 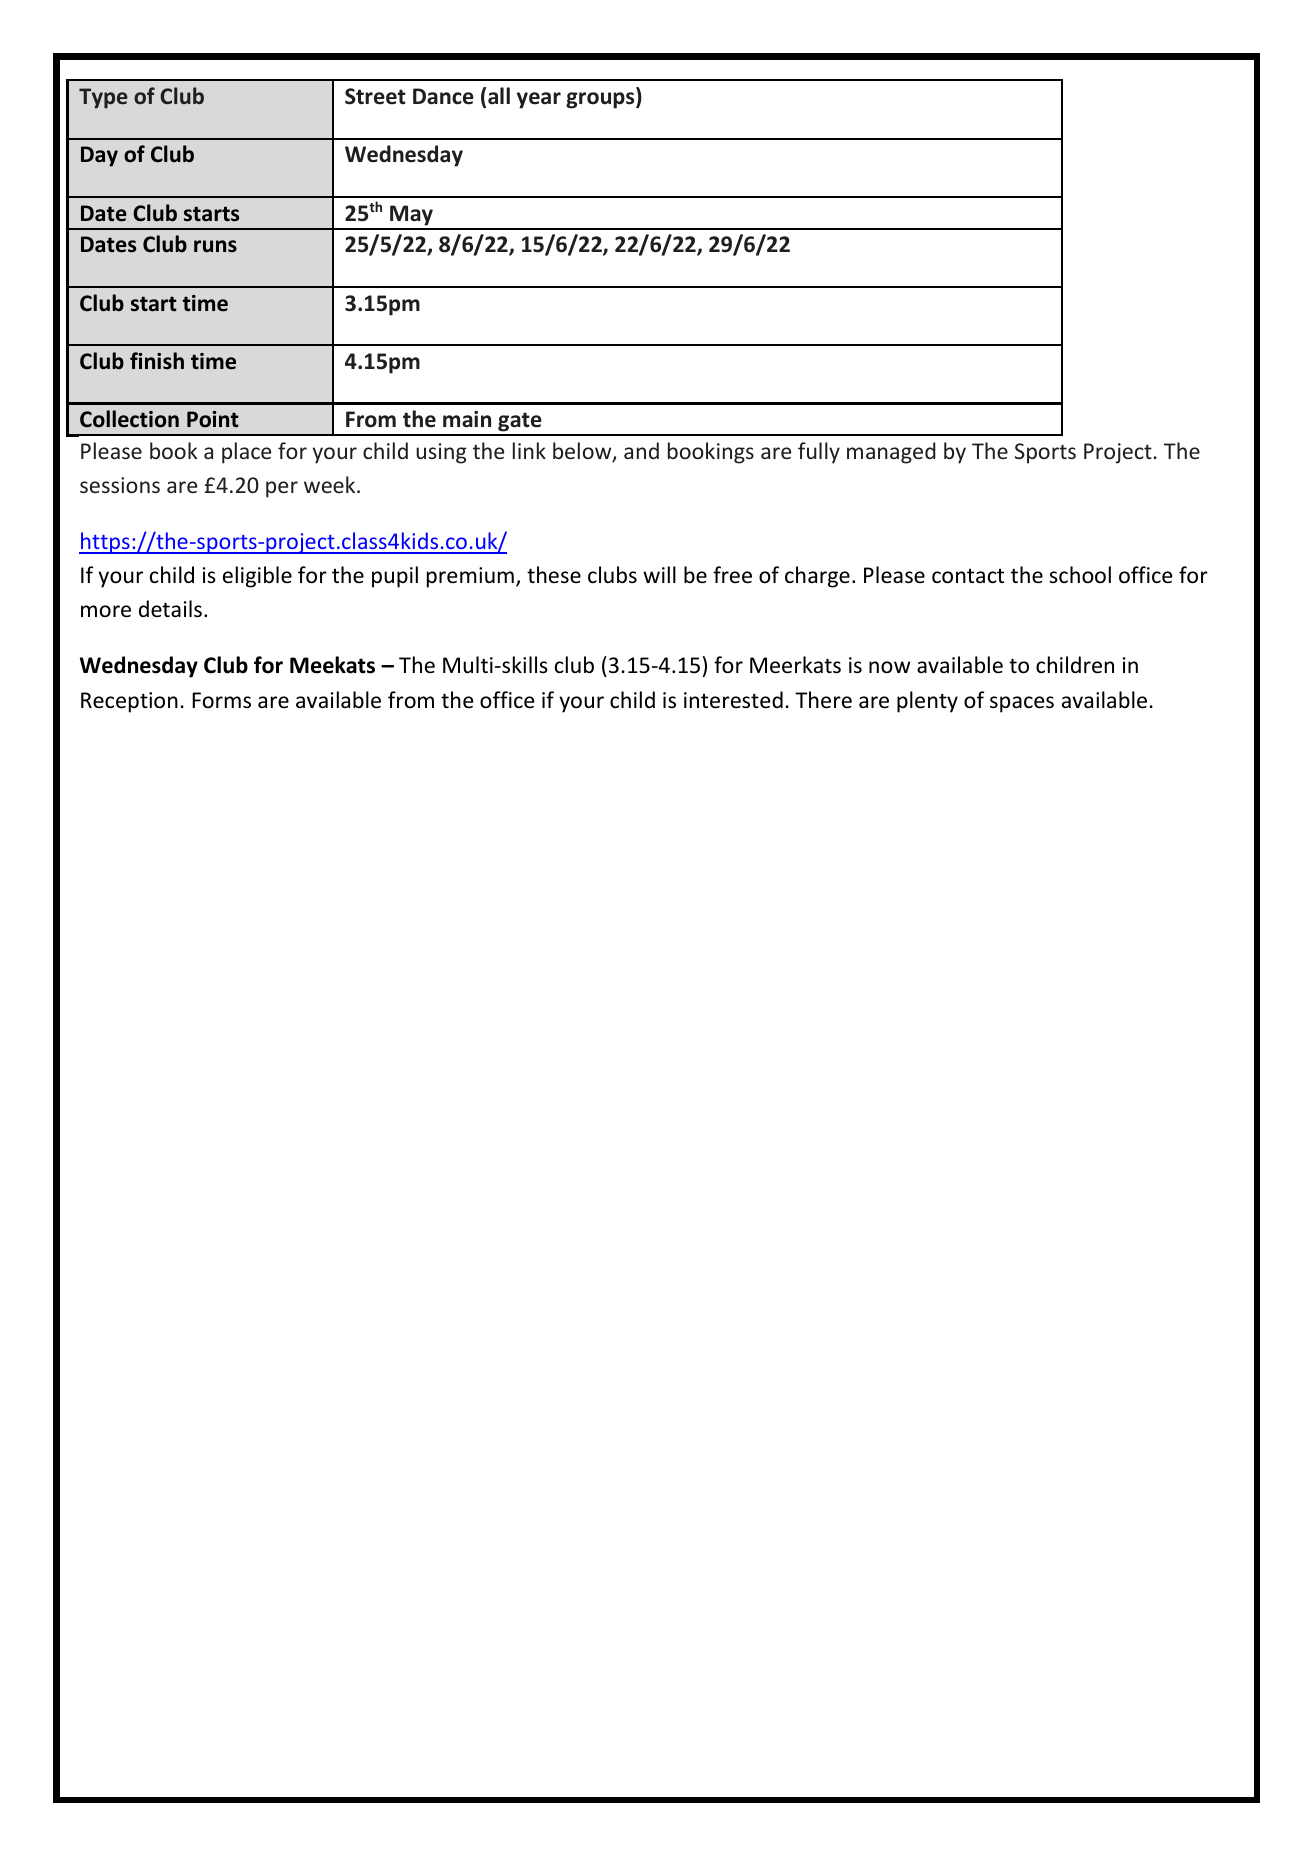 I want to click on Point, so click(x=213, y=419).
